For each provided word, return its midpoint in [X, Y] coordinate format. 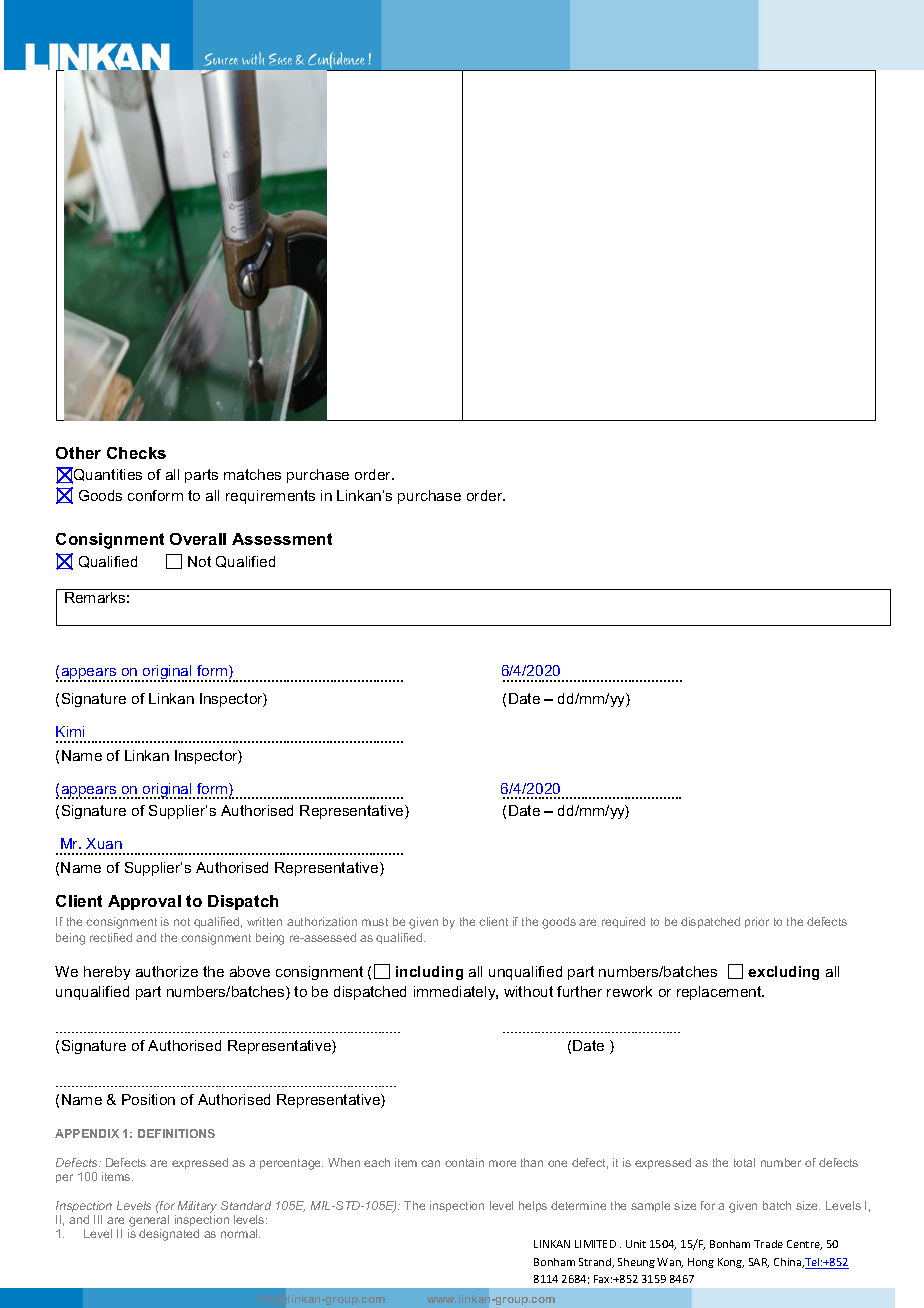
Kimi [70, 731]
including [429, 973]
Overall [198, 539]
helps [533, 1206]
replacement [720, 993]
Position [148, 1099]
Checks [136, 453]
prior [757, 922]
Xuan [104, 843]
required [623, 922]
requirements [270, 497]
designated [169, 1235]
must [375, 922]
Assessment [282, 539]
